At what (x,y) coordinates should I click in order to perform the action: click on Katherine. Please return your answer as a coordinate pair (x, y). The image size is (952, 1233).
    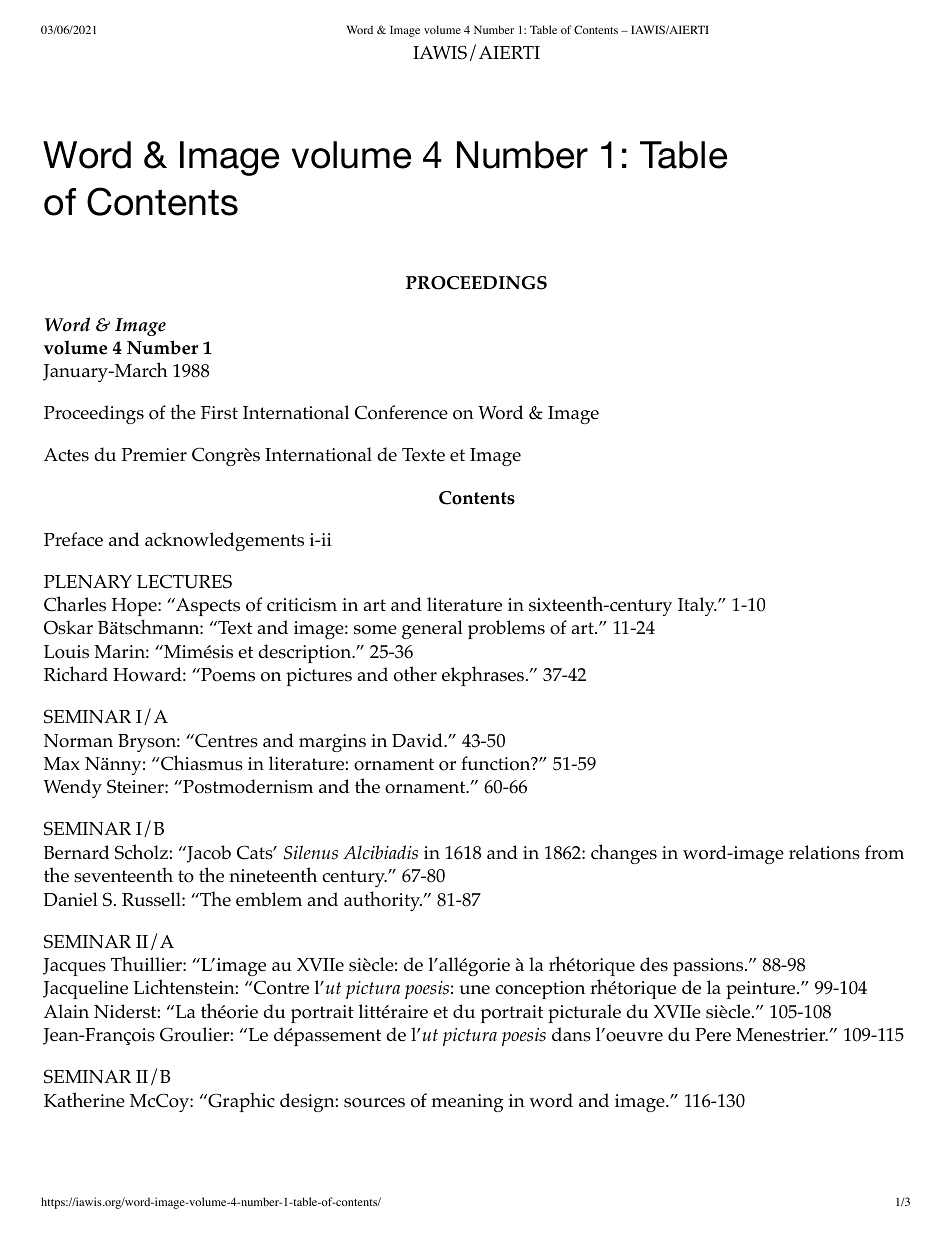
    Looking at the image, I should click on (84, 1099).
